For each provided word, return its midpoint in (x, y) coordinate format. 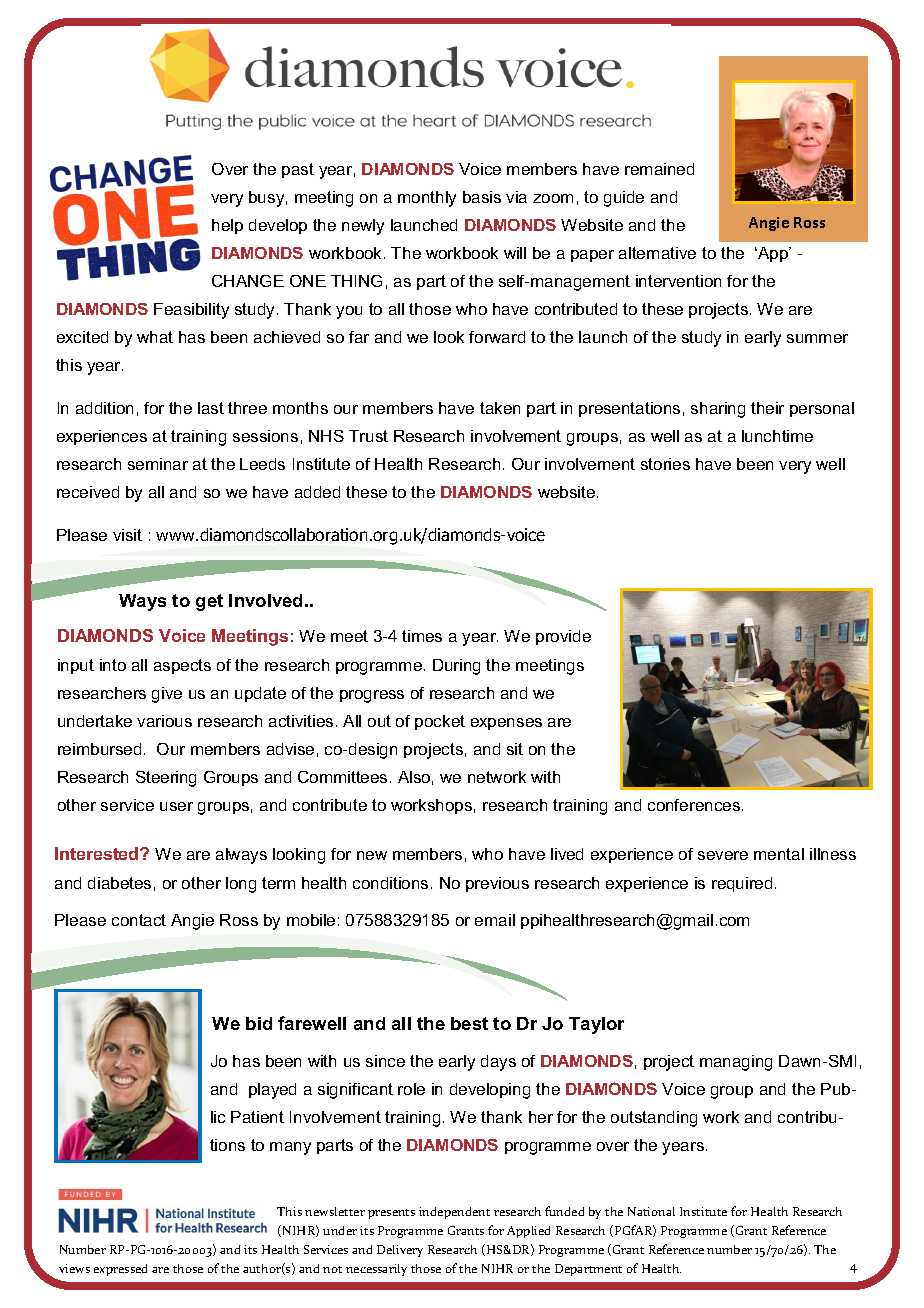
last (211, 408)
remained (659, 169)
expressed (120, 1270)
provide (563, 637)
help (227, 226)
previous (497, 884)
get (209, 602)
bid (259, 1023)
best (469, 1023)
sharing (718, 410)
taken (500, 408)
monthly (427, 199)
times (422, 636)
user (176, 806)
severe (723, 855)
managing (736, 1063)
